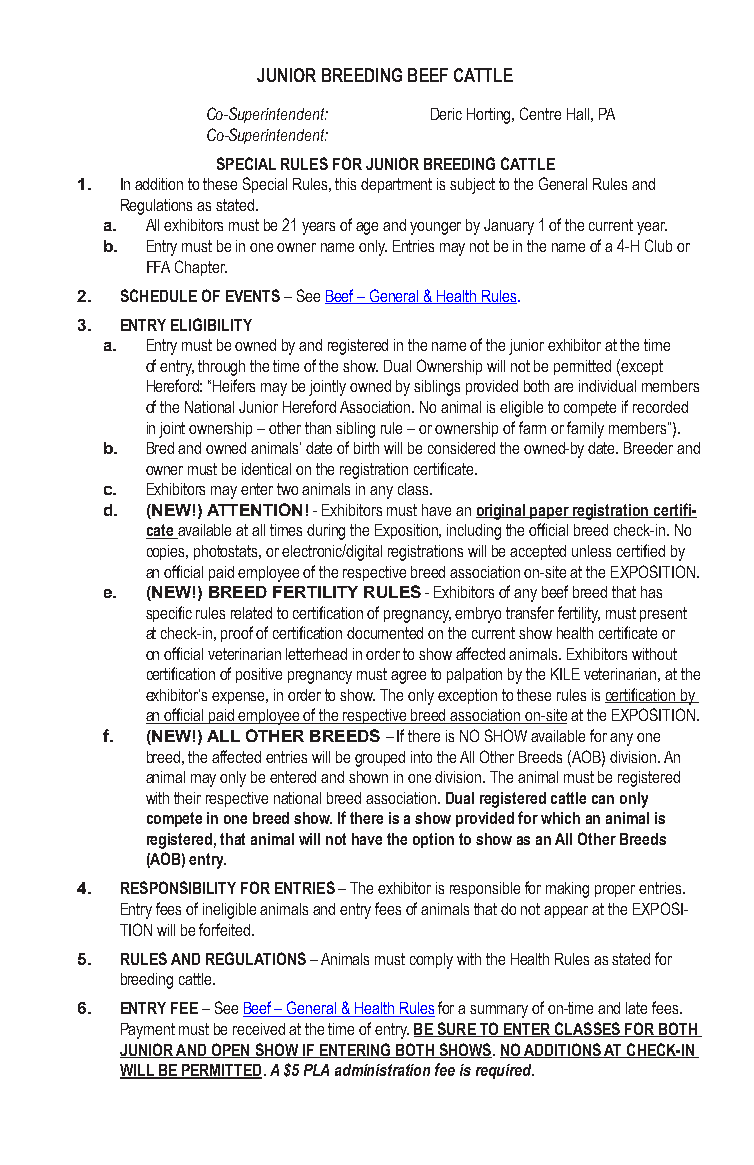 This page has width=754, height=1165. I want to click on Chapter, so click(201, 268).
